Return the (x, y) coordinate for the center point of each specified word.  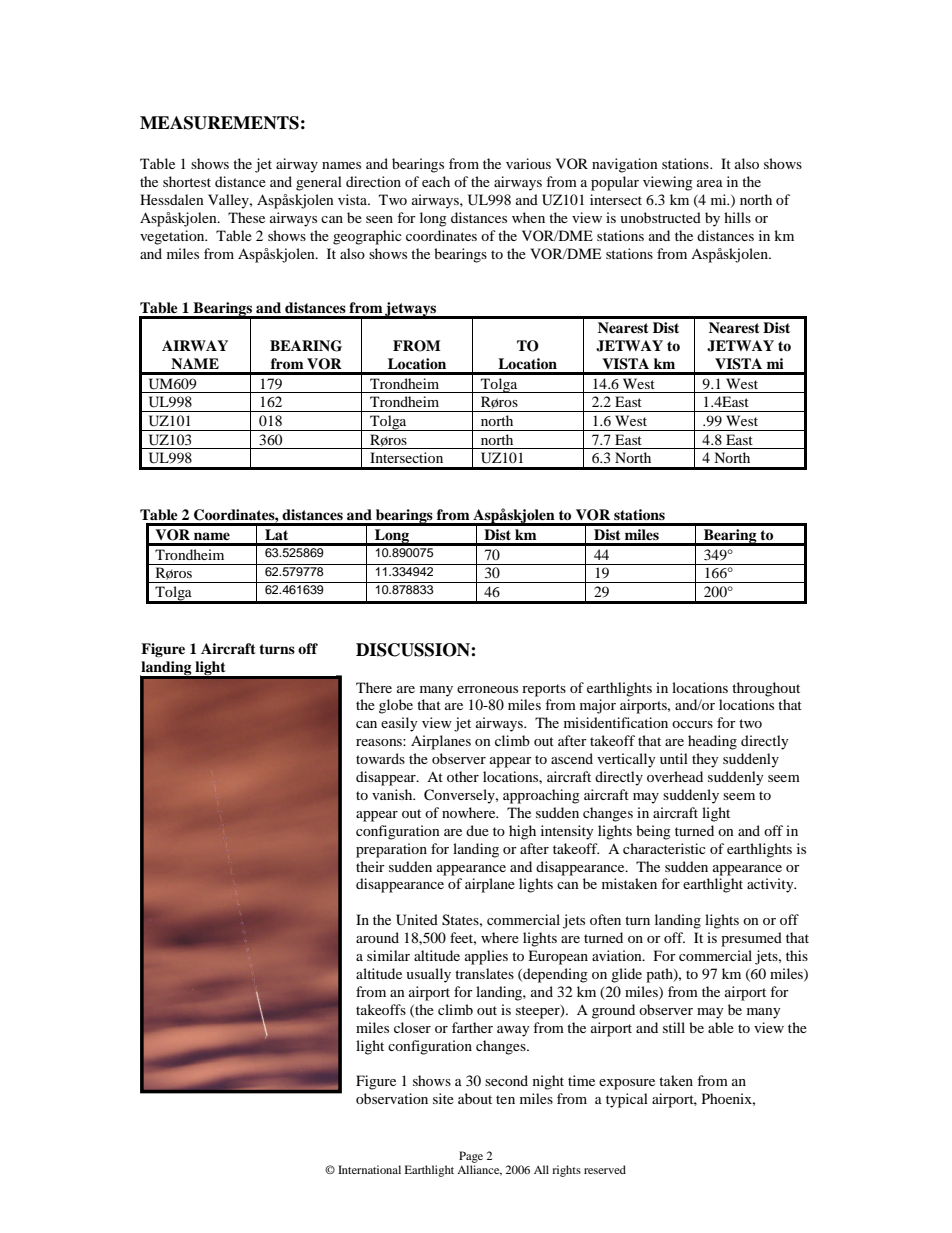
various (528, 163)
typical (627, 1100)
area (710, 183)
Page (471, 1157)
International (369, 1169)
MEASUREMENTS (219, 123)
